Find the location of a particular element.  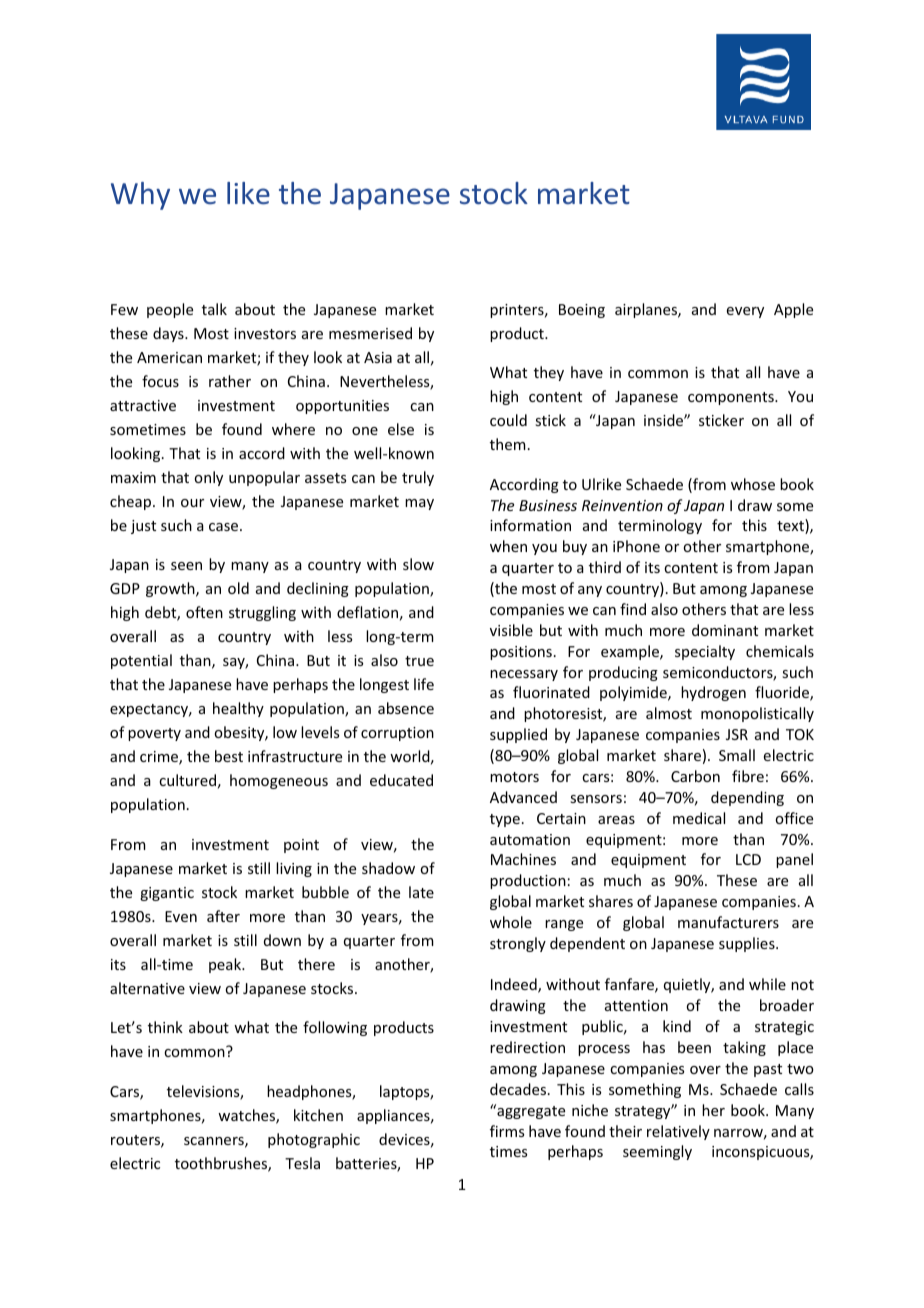

Boeing is located at coordinates (582, 311).
